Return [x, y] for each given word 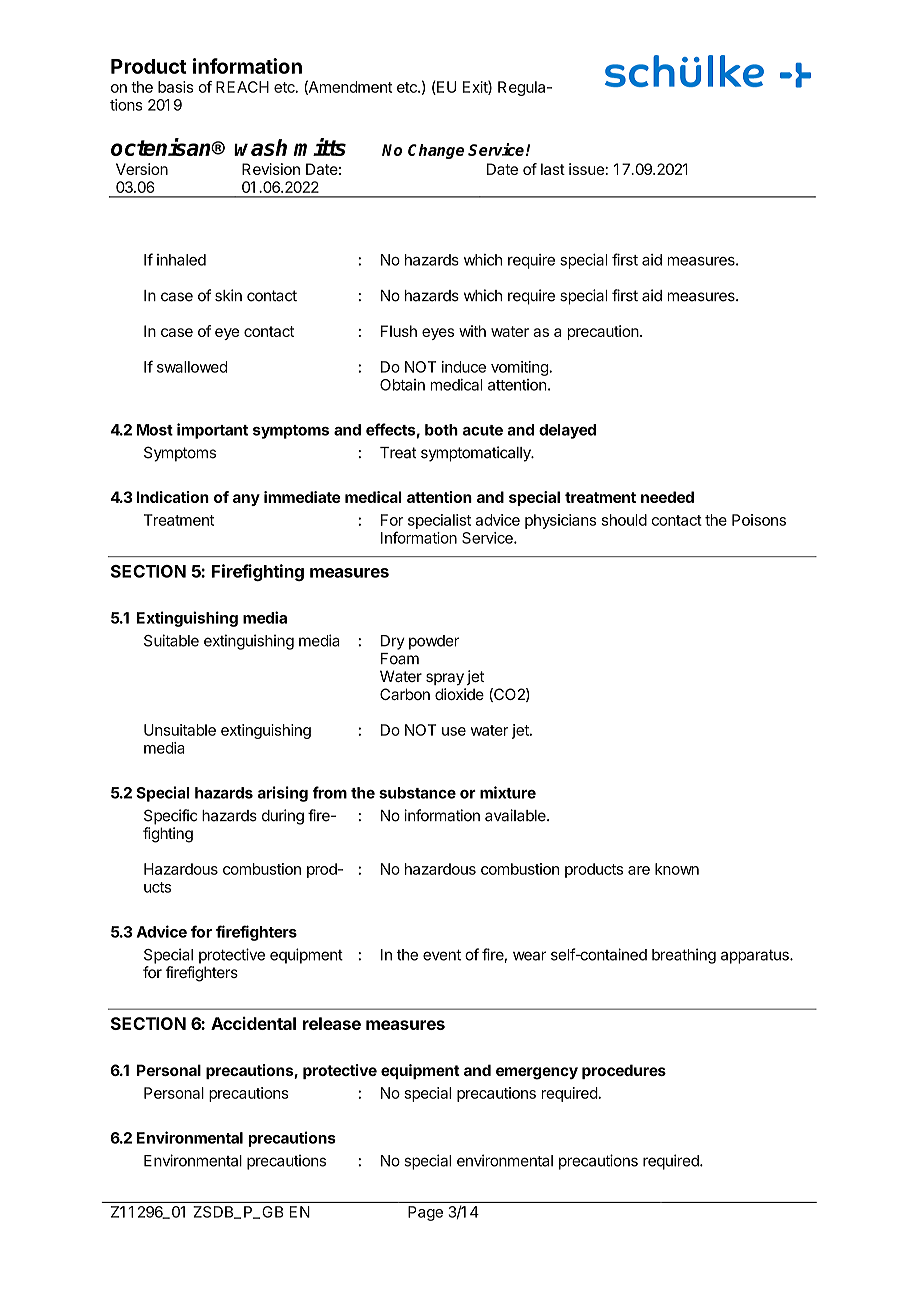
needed [667, 497]
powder [434, 642]
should [624, 520]
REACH [242, 87]
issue [586, 169]
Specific [171, 817]
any [246, 500]
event [442, 955]
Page [425, 1213]
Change [436, 151]
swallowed [192, 367]
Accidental [253, 1023]
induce [464, 367]
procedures [624, 1071]
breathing [684, 956]
